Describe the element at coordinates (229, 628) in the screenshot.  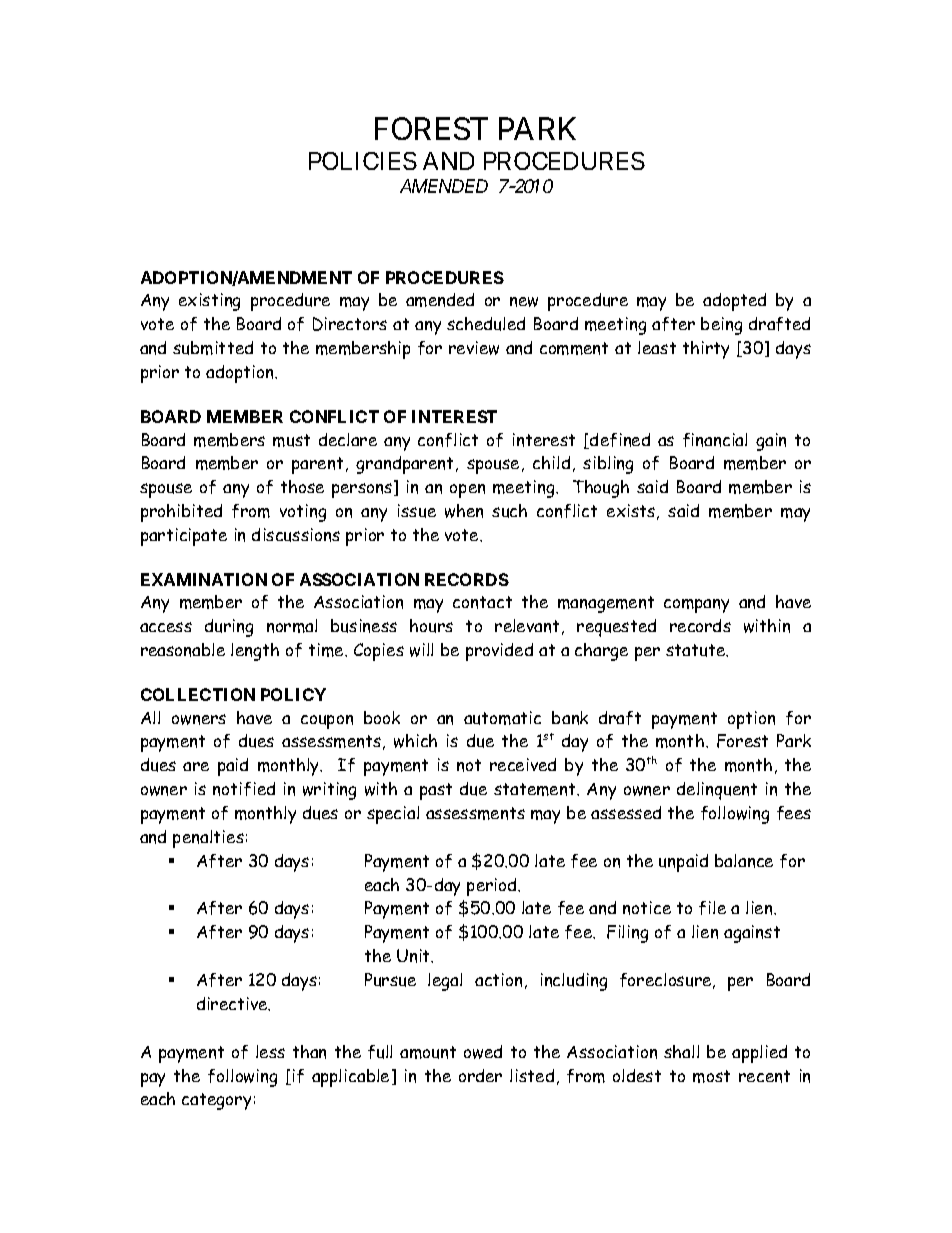
I see `during` at that location.
